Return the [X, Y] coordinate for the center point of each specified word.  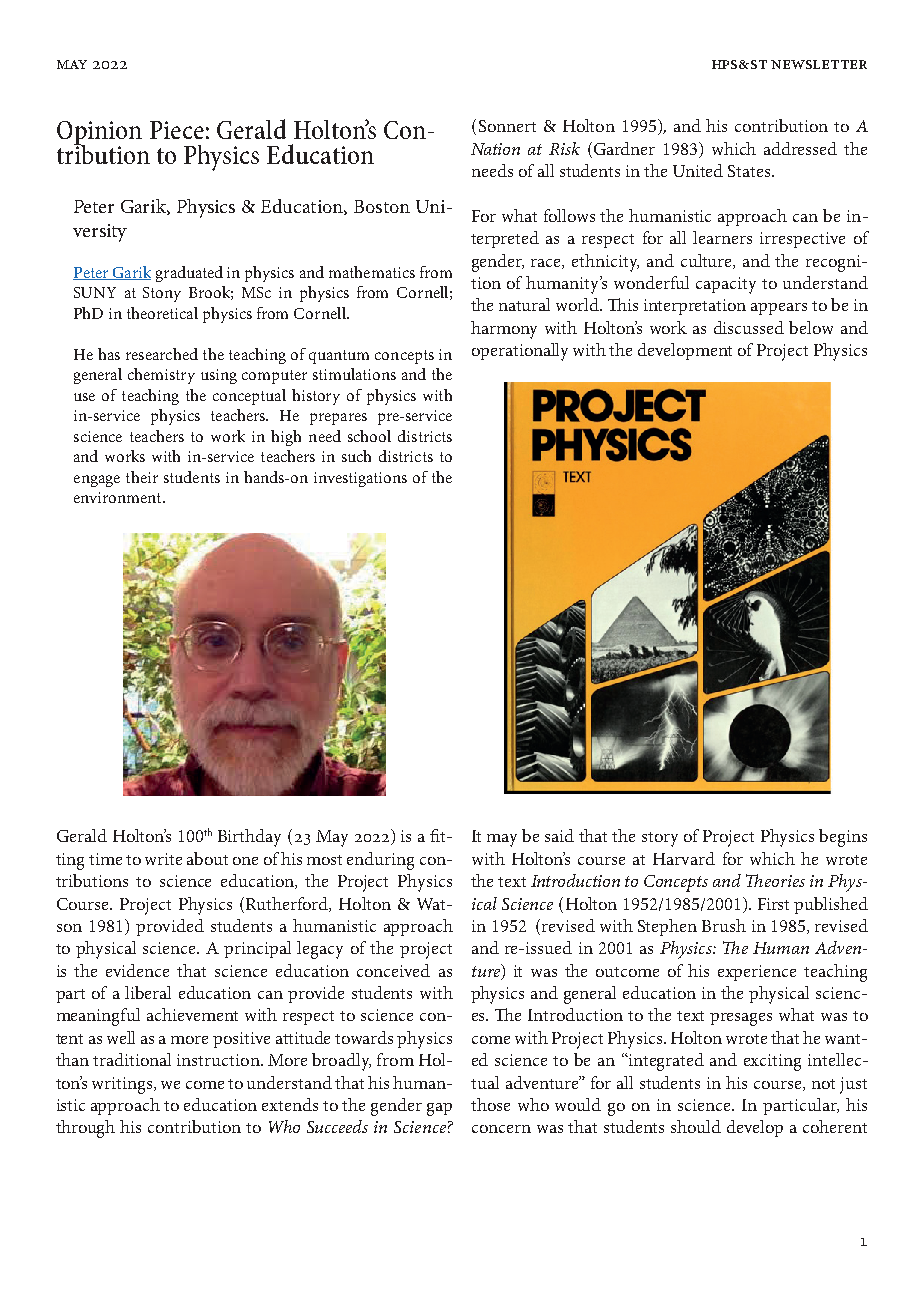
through [85, 1129]
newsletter [819, 64]
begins [843, 838]
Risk [564, 148]
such [356, 456]
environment [119, 497]
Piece [177, 130]
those [490, 1104]
